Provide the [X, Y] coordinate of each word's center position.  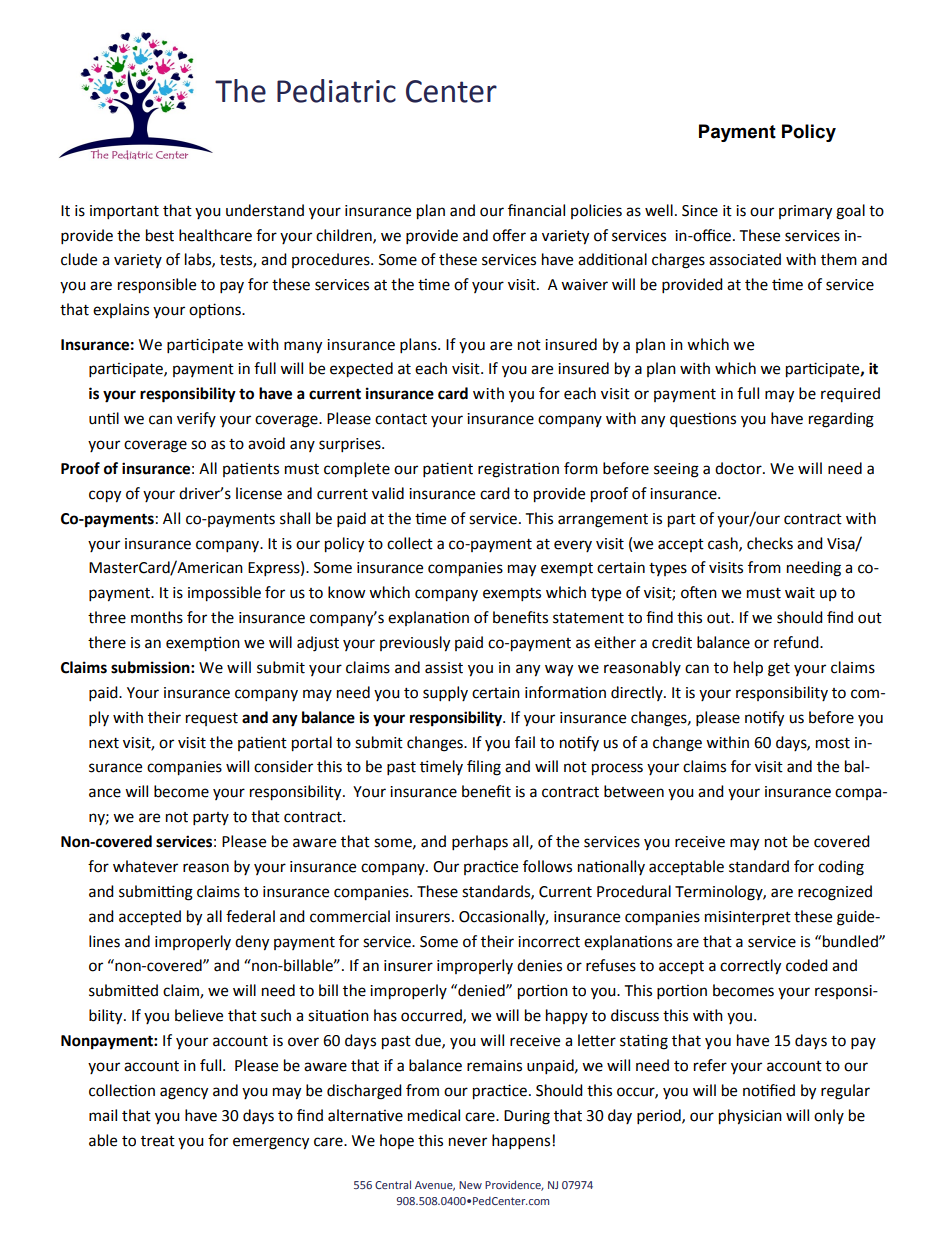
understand [265, 210]
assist [444, 668]
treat [158, 1141]
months [157, 617]
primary [805, 212]
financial [536, 210]
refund [797, 642]
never [468, 1142]
